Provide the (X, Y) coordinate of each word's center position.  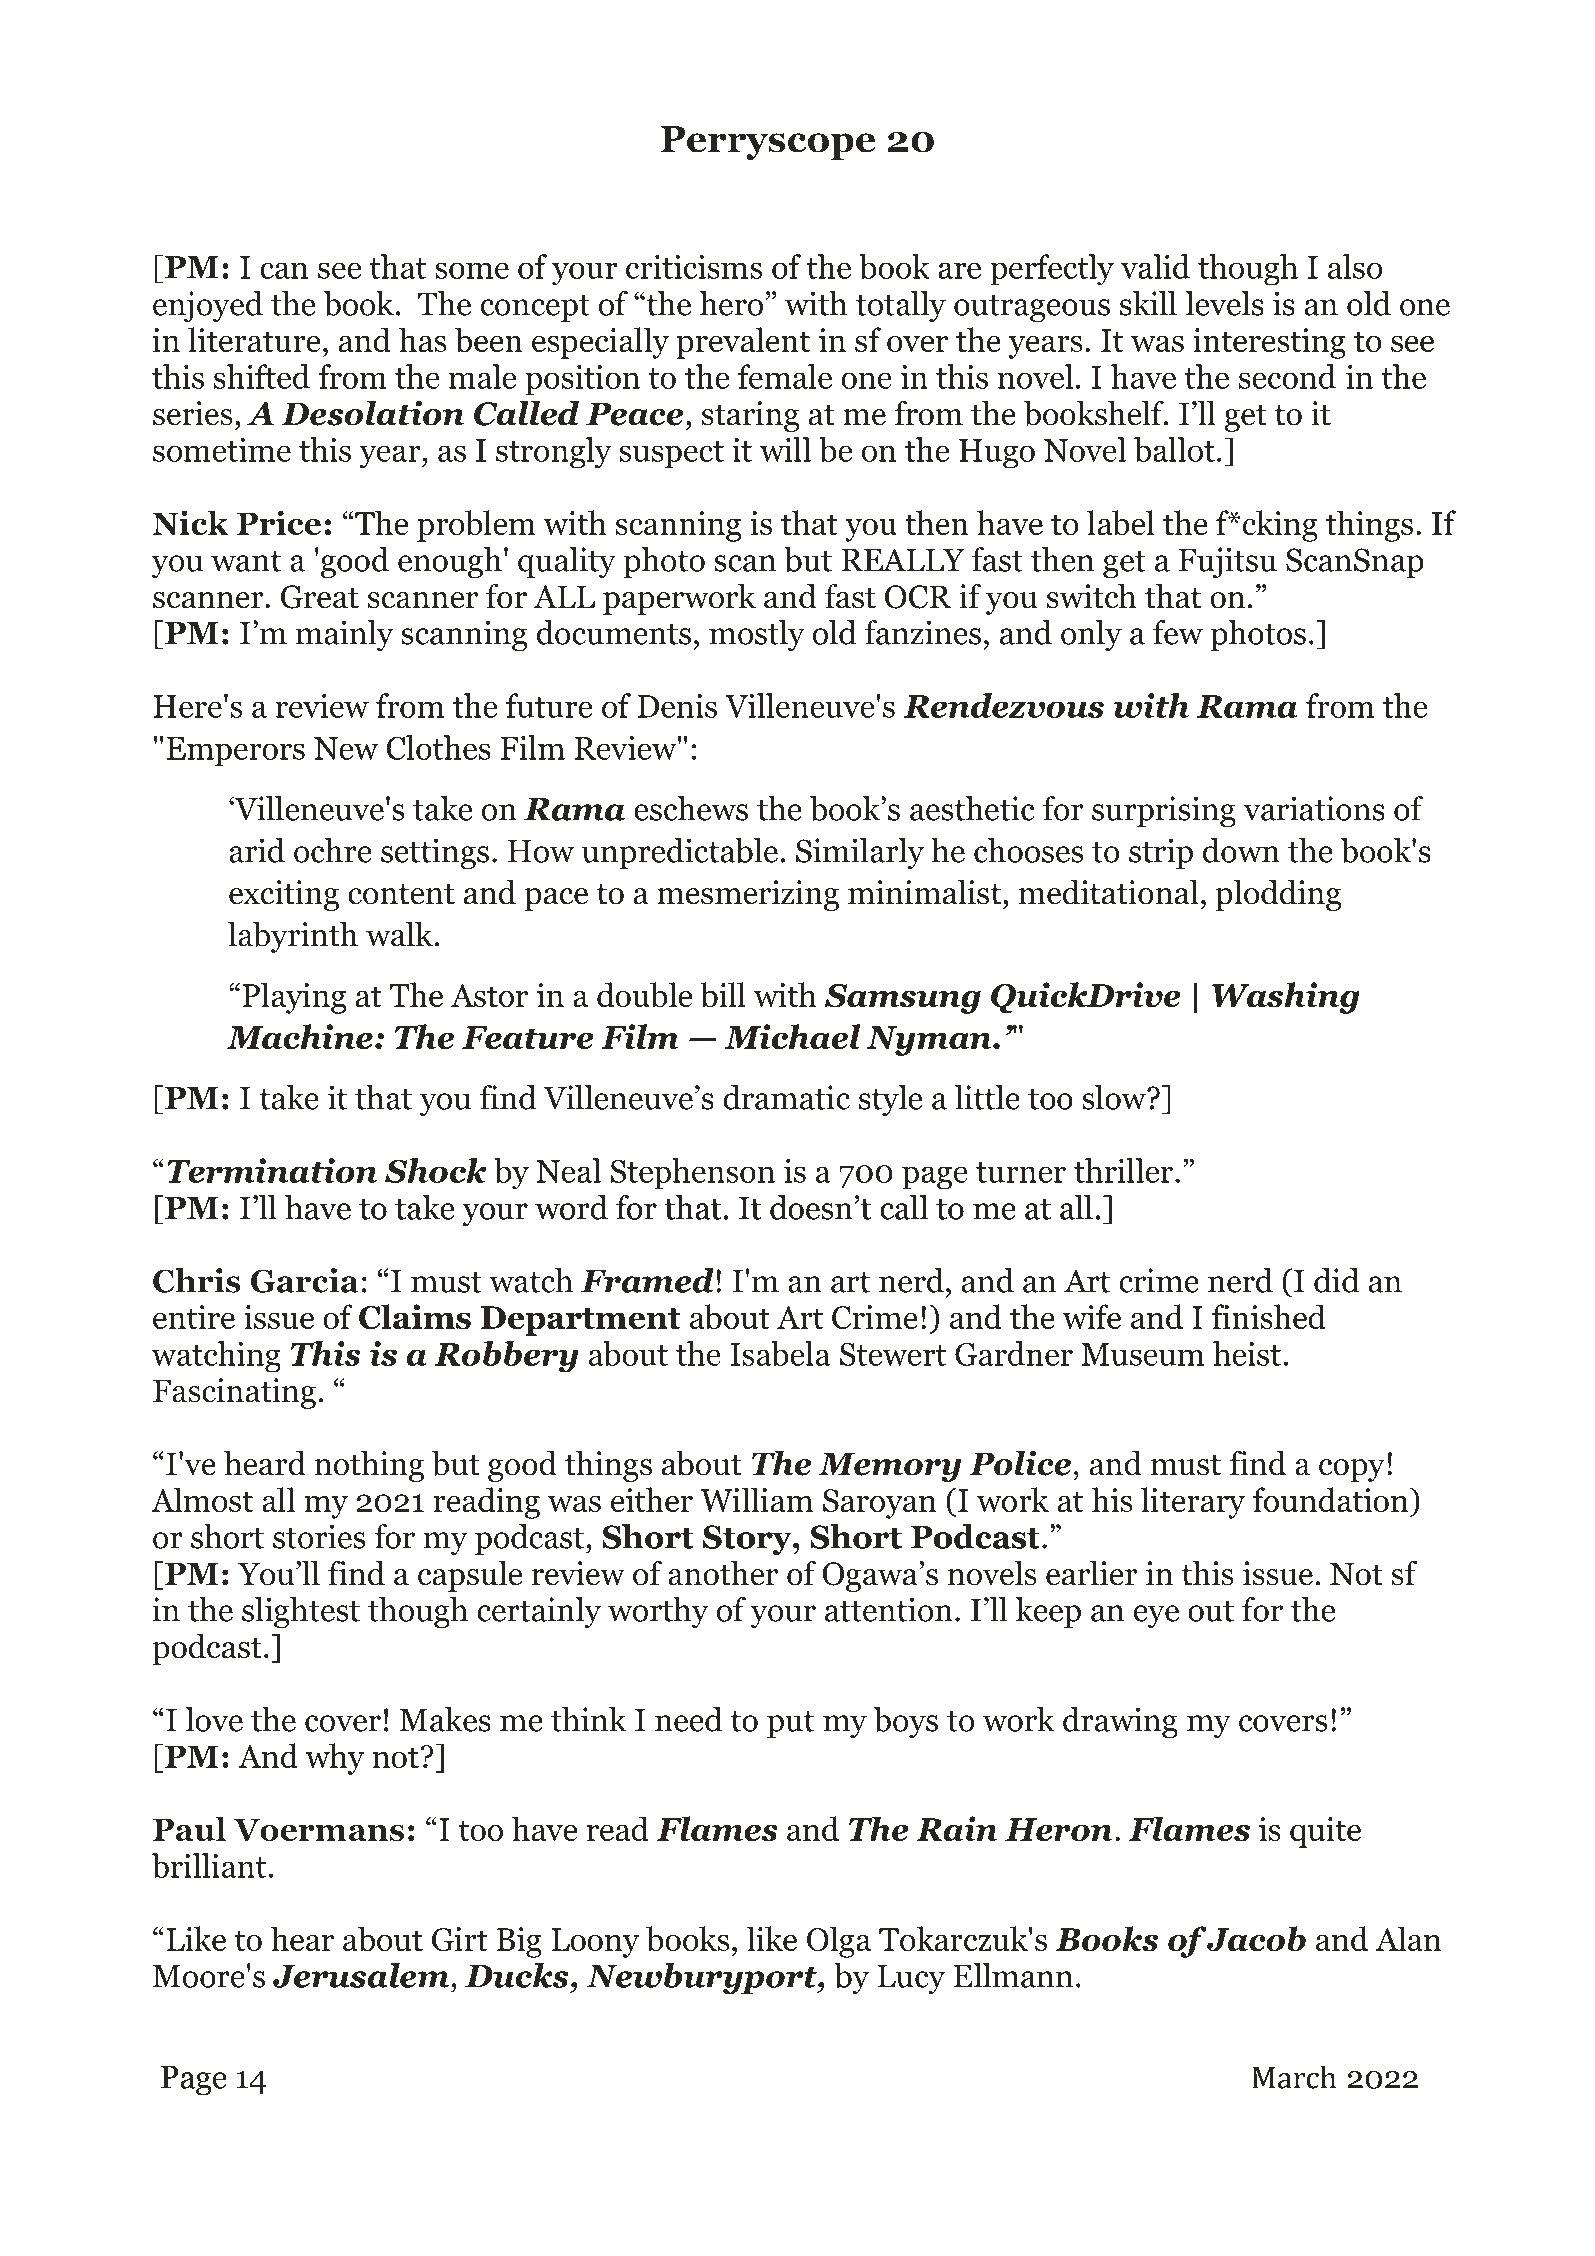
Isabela (780, 1353)
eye (1156, 1616)
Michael (792, 1037)
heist (1248, 1353)
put (790, 1725)
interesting (1269, 343)
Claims (415, 1317)
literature (254, 339)
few (1178, 632)
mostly (757, 635)
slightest (301, 1612)
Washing (1286, 998)
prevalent (743, 343)
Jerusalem (362, 1975)
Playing (295, 998)
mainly (345, 635)
